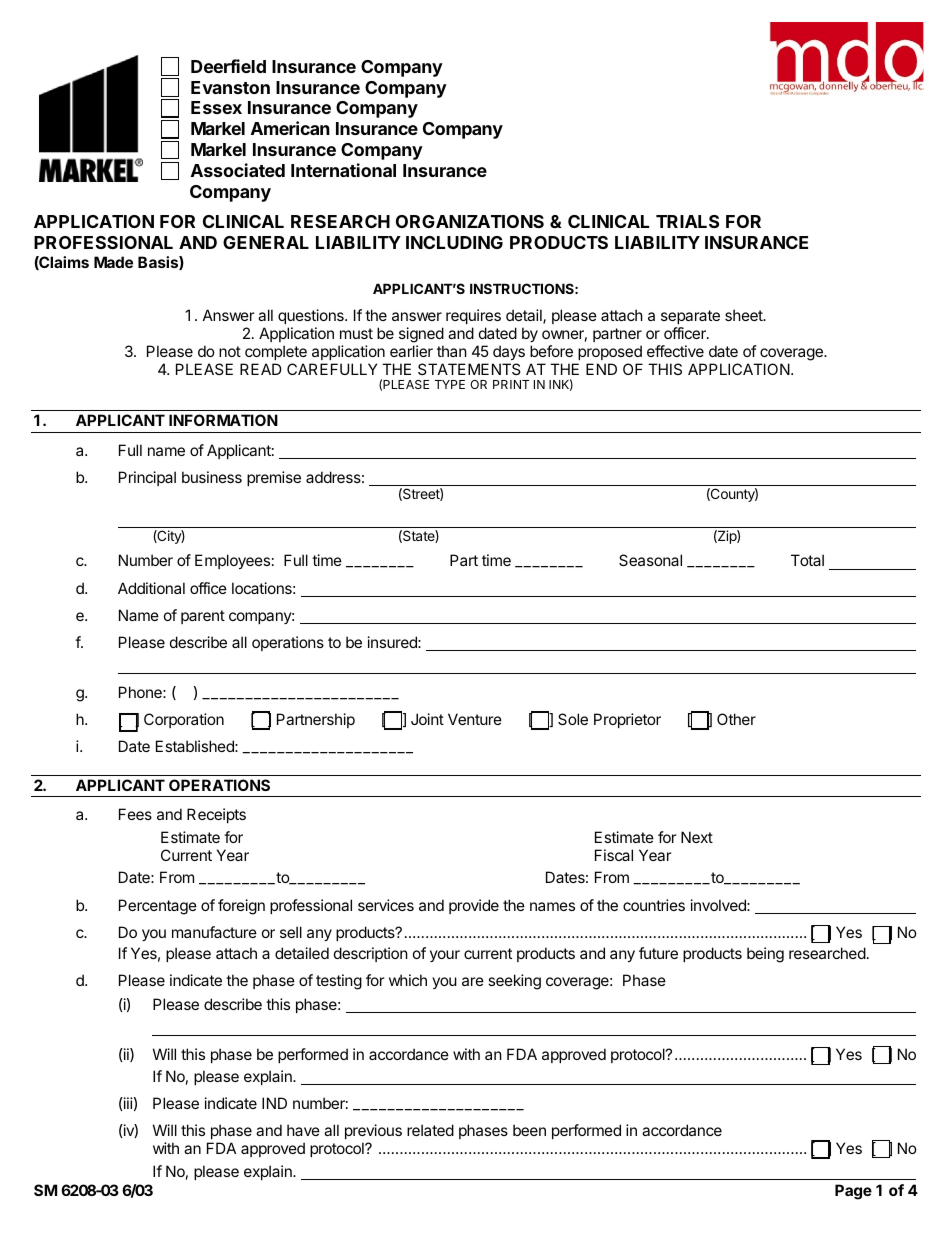 The image size is (952, 1233). I want to click on PRINT, so click(511, 384).
